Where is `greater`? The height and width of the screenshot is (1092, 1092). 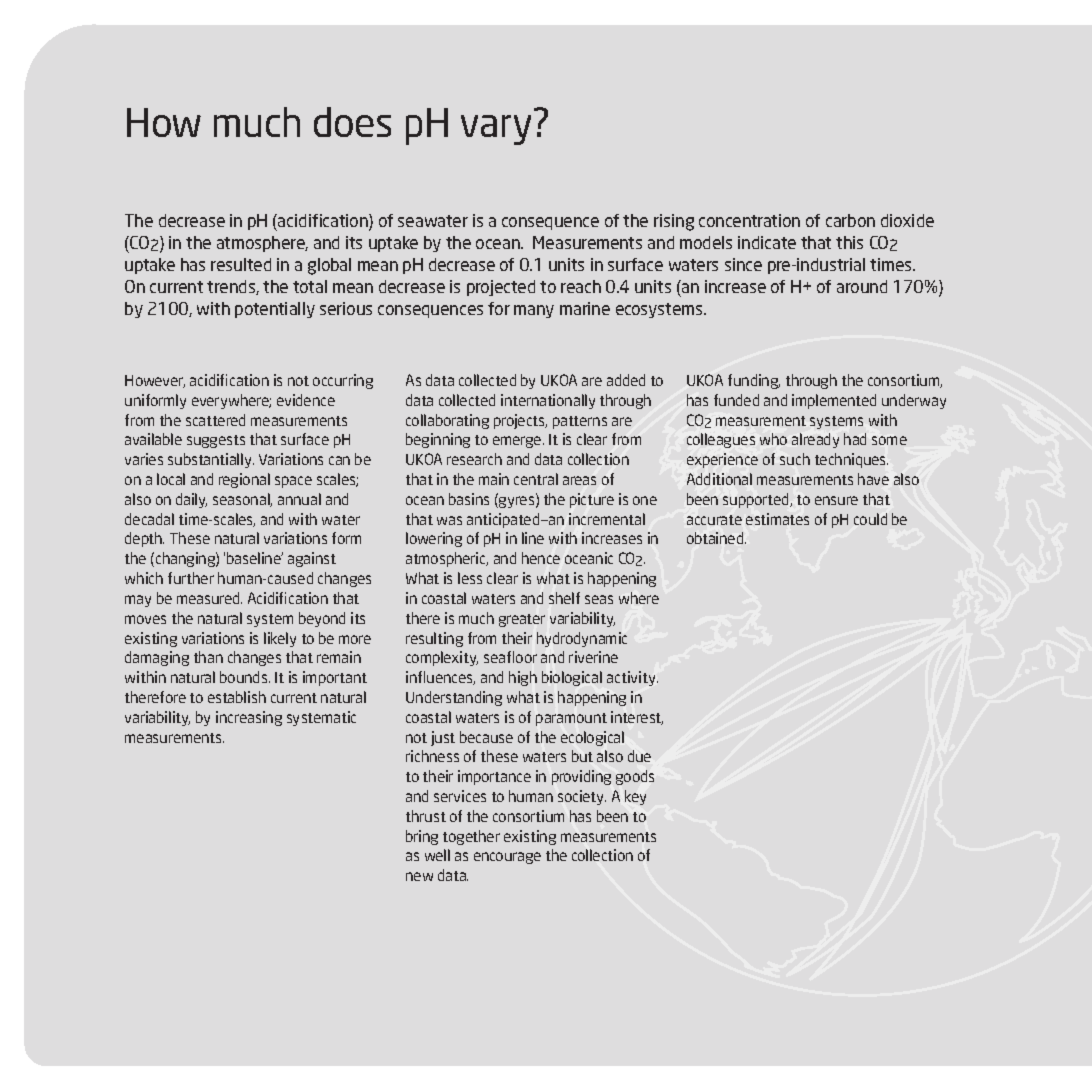 greater is located at coordinates (522, 620).
